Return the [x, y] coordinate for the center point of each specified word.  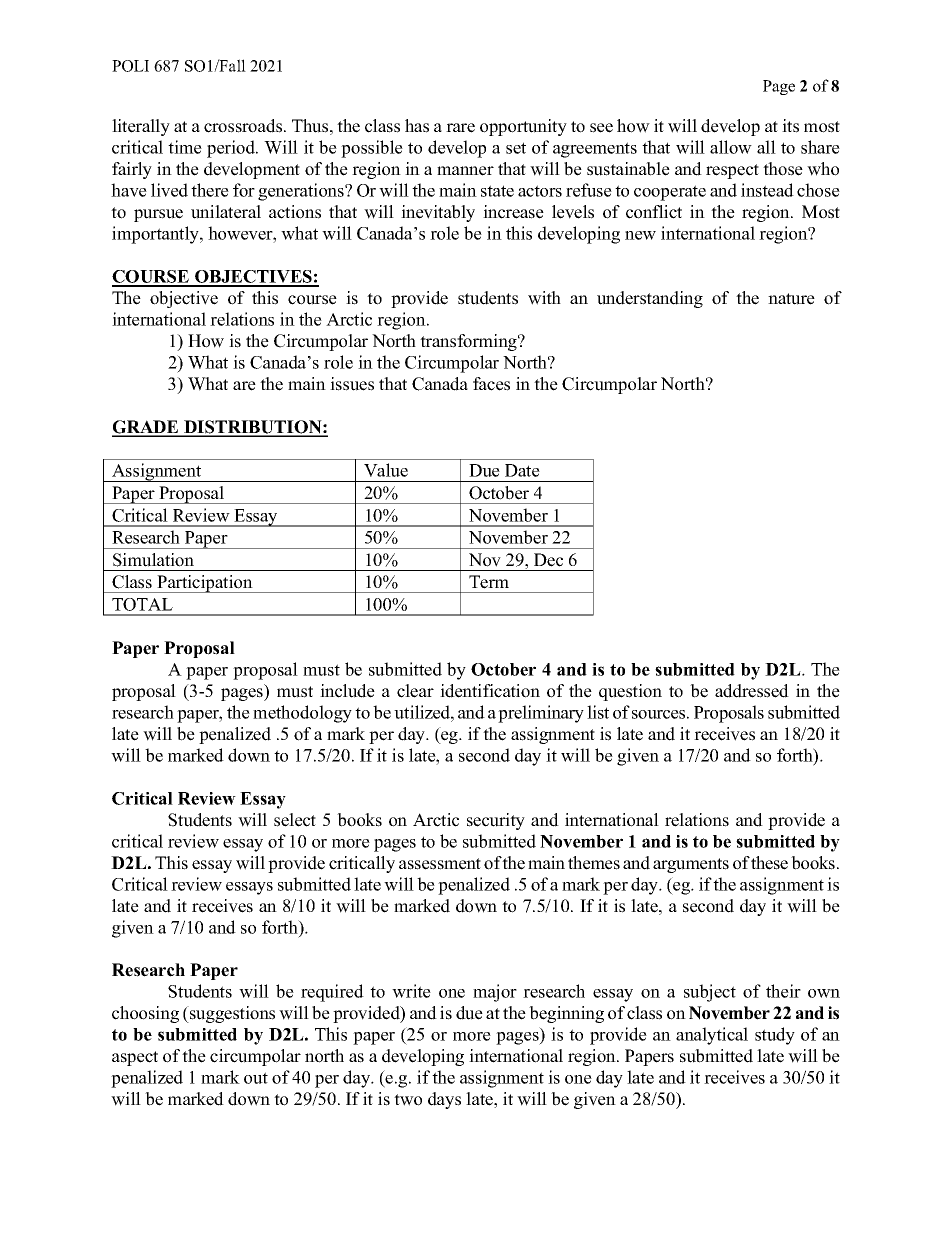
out [256, 1078]
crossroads [244, 126]
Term [489, 582]
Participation [205, 584]
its [790, 126]
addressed [752, 691]
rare [460, 128]
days [444, 1100]
